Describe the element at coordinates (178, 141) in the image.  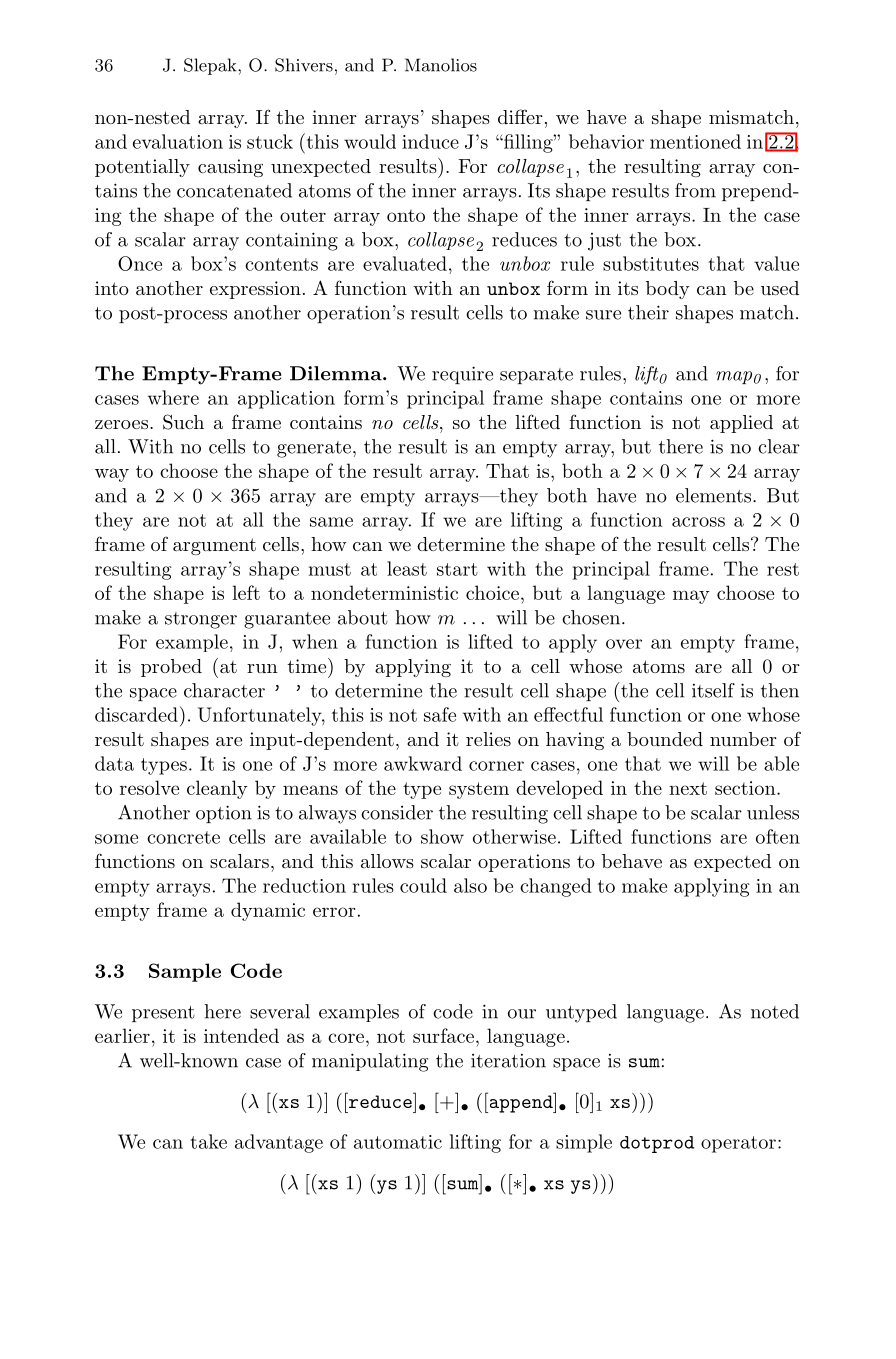
I see `evaluation` at that location.
